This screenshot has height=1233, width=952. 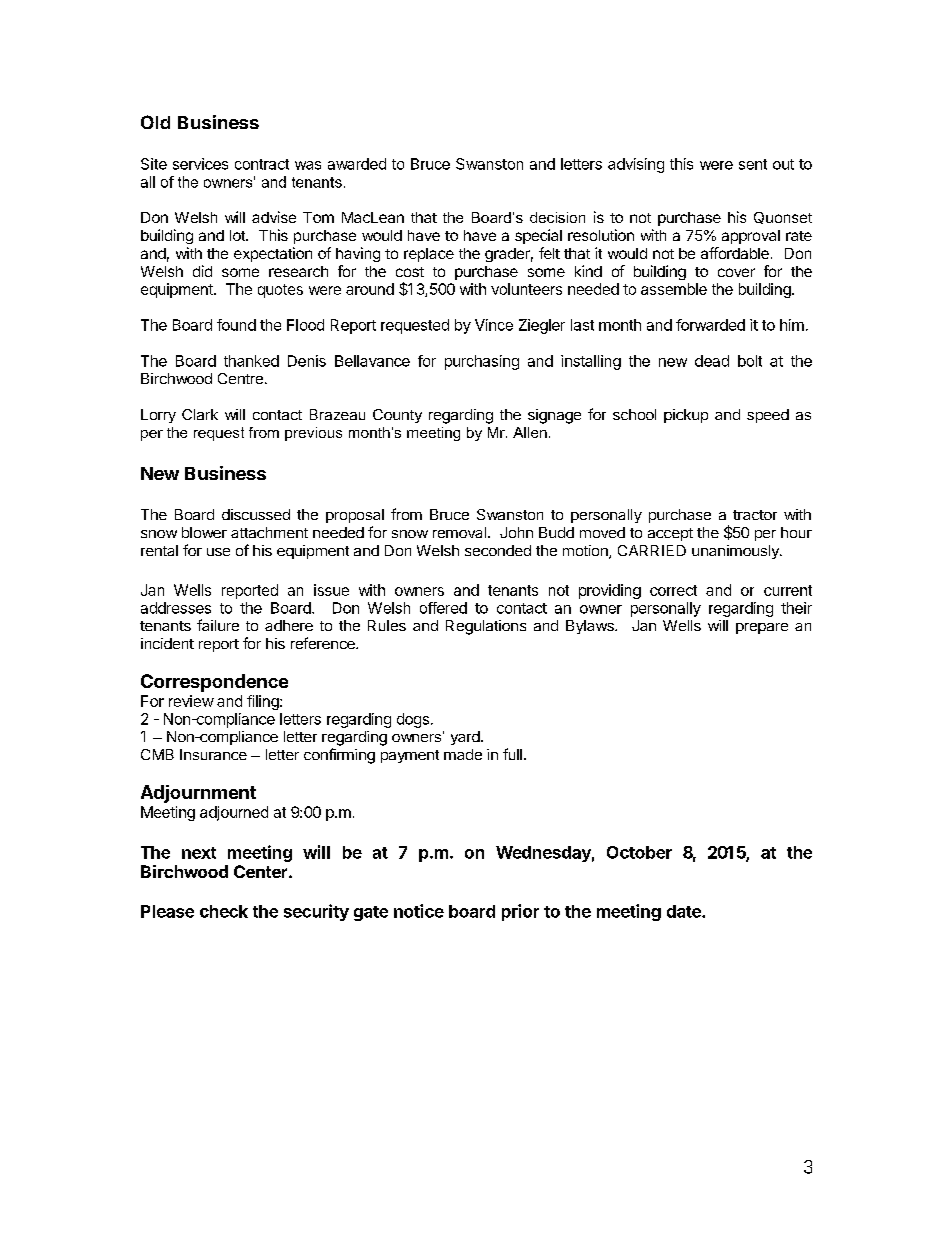 I want to click on awarded, so click(x=357, y=164).
